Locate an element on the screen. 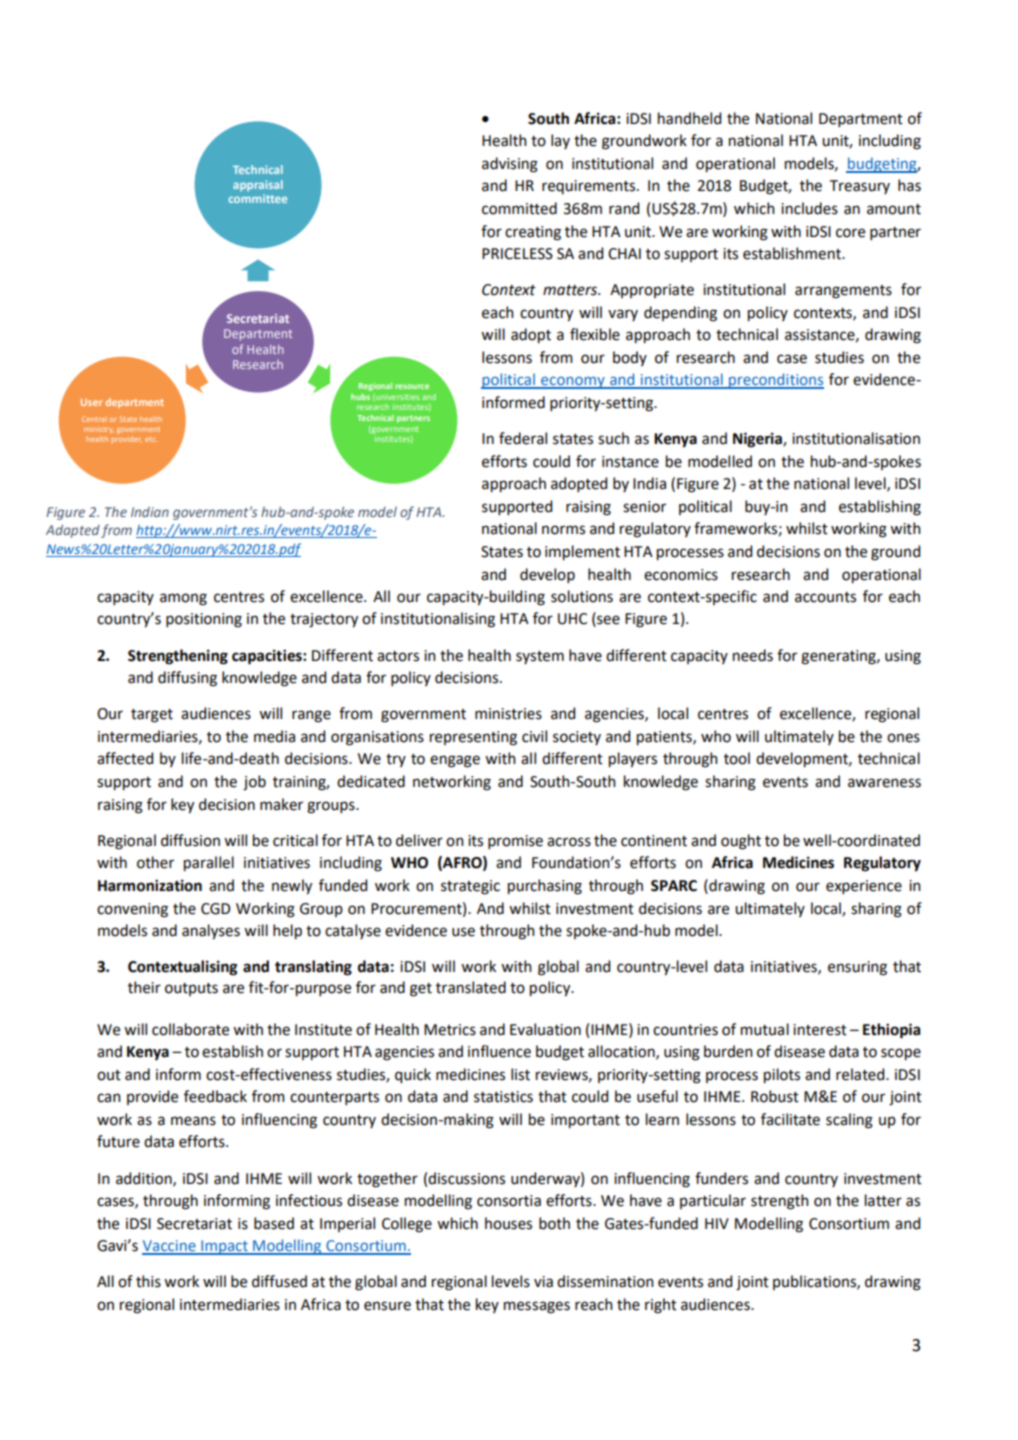 The height and width of the screenshot is (1440, 1018). via is located at coordinates (543, 1282).
